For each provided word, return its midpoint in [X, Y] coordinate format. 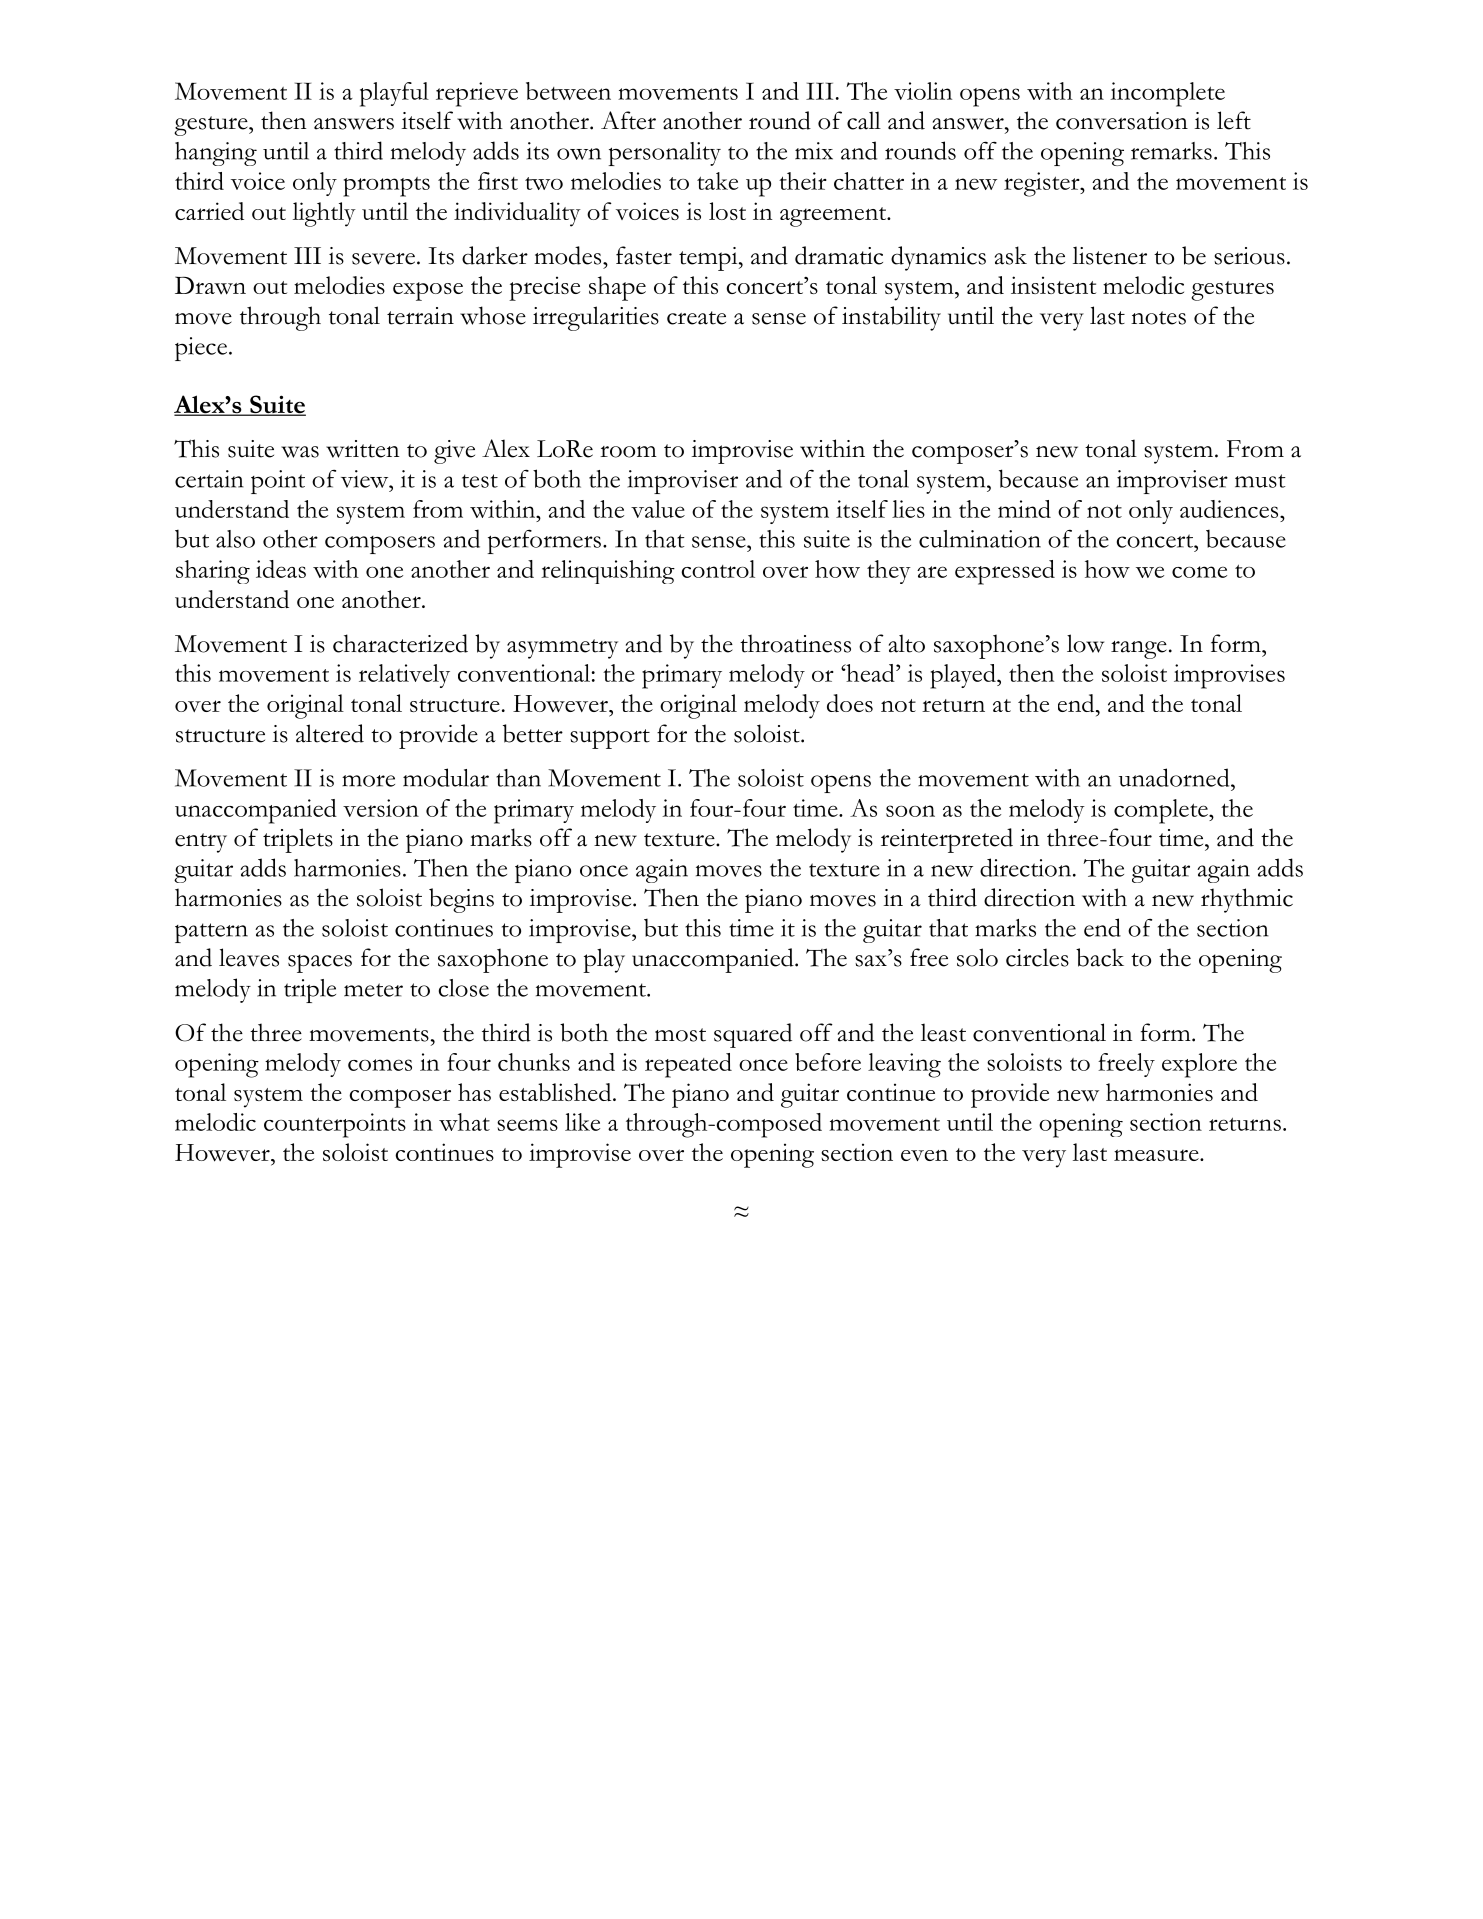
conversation [1122, 121]
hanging [216, 154]
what [464, 1122]
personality [664, 154]
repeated [688, 1065]
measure [1157, 1155]
